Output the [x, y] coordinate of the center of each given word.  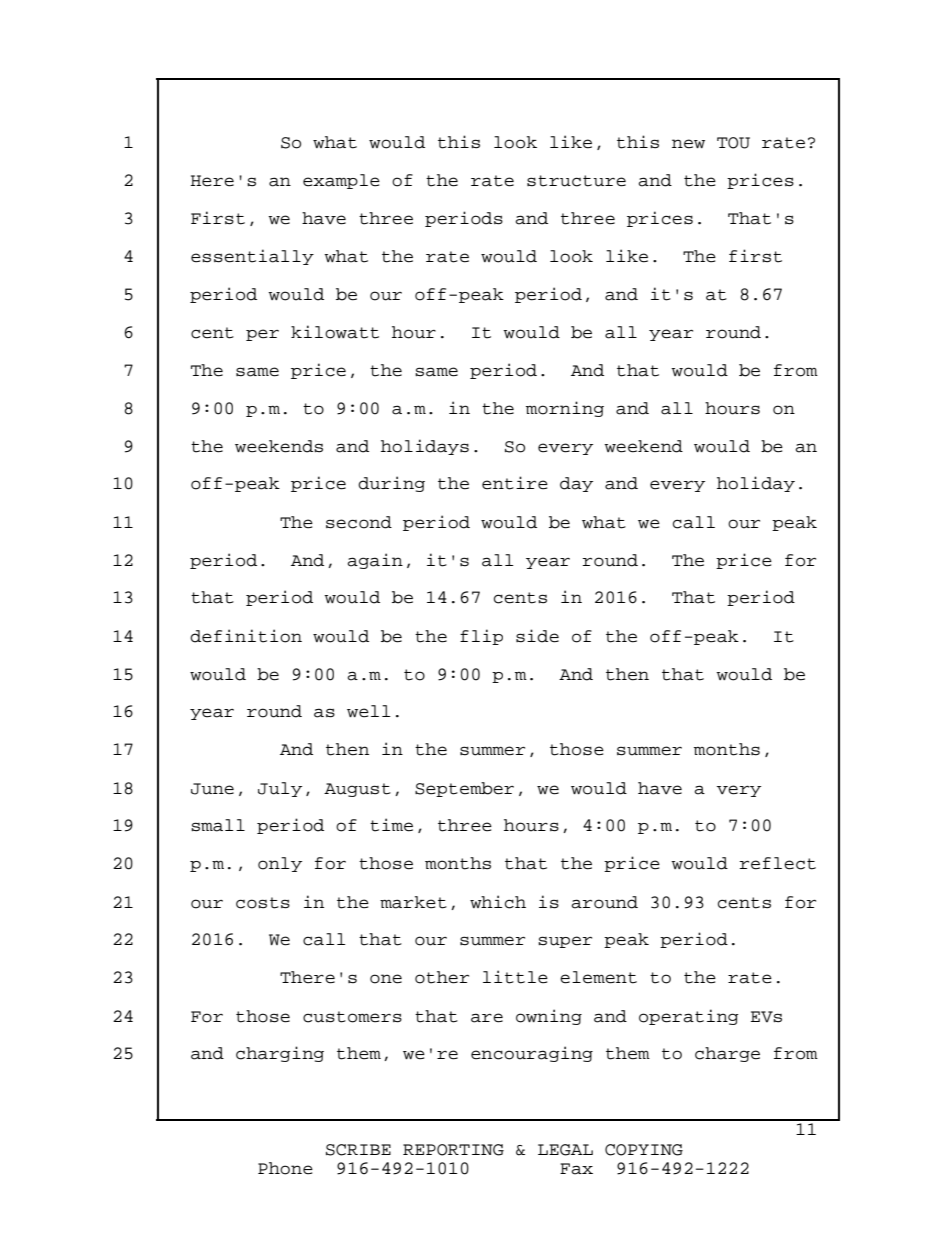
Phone [285, 1168]
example [341, 181]
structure [576, 181]
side [537, 636]
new [688, 144]
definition [246, 636]
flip [481, 637]
